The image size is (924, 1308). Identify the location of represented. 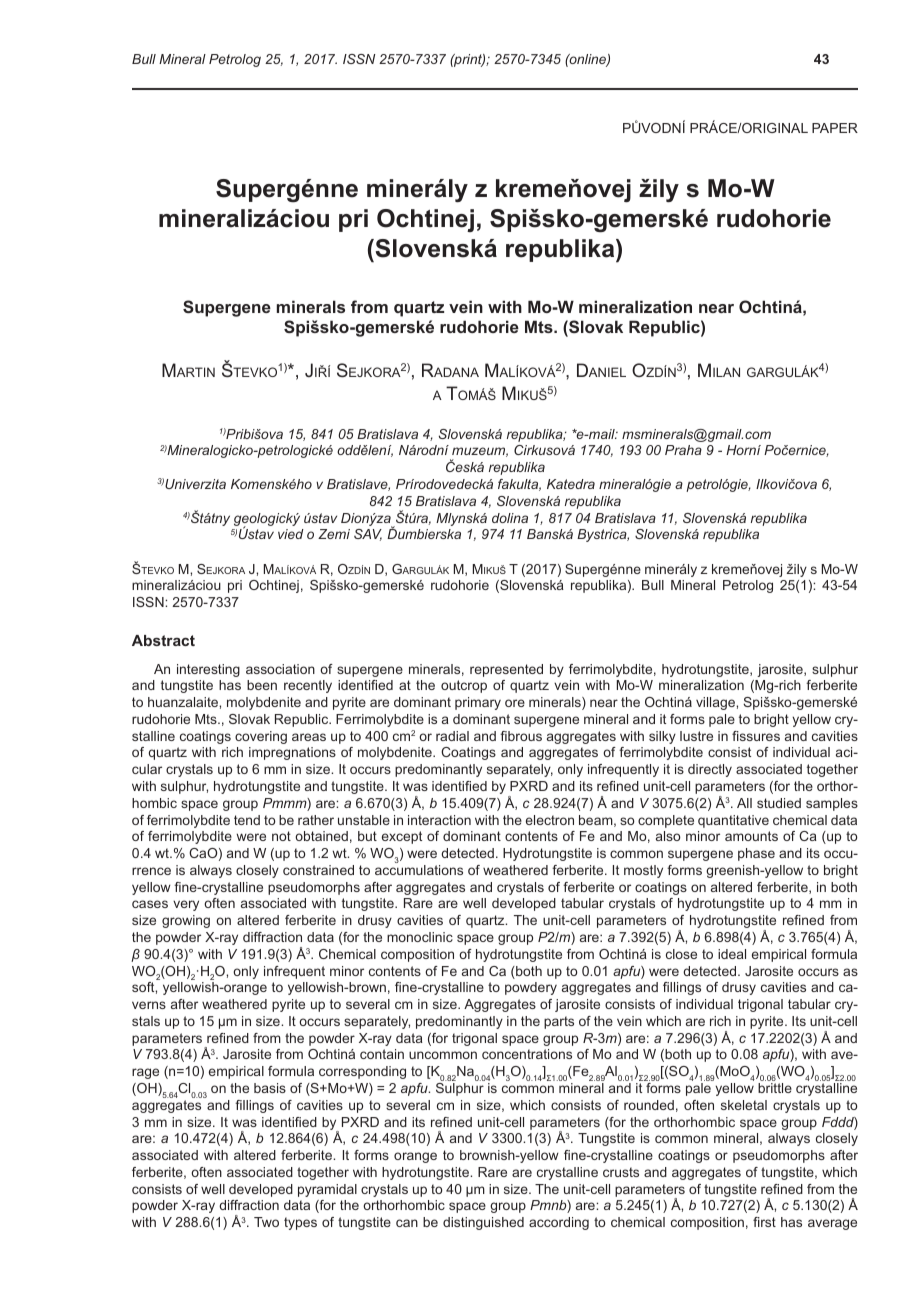
(506, 670).
